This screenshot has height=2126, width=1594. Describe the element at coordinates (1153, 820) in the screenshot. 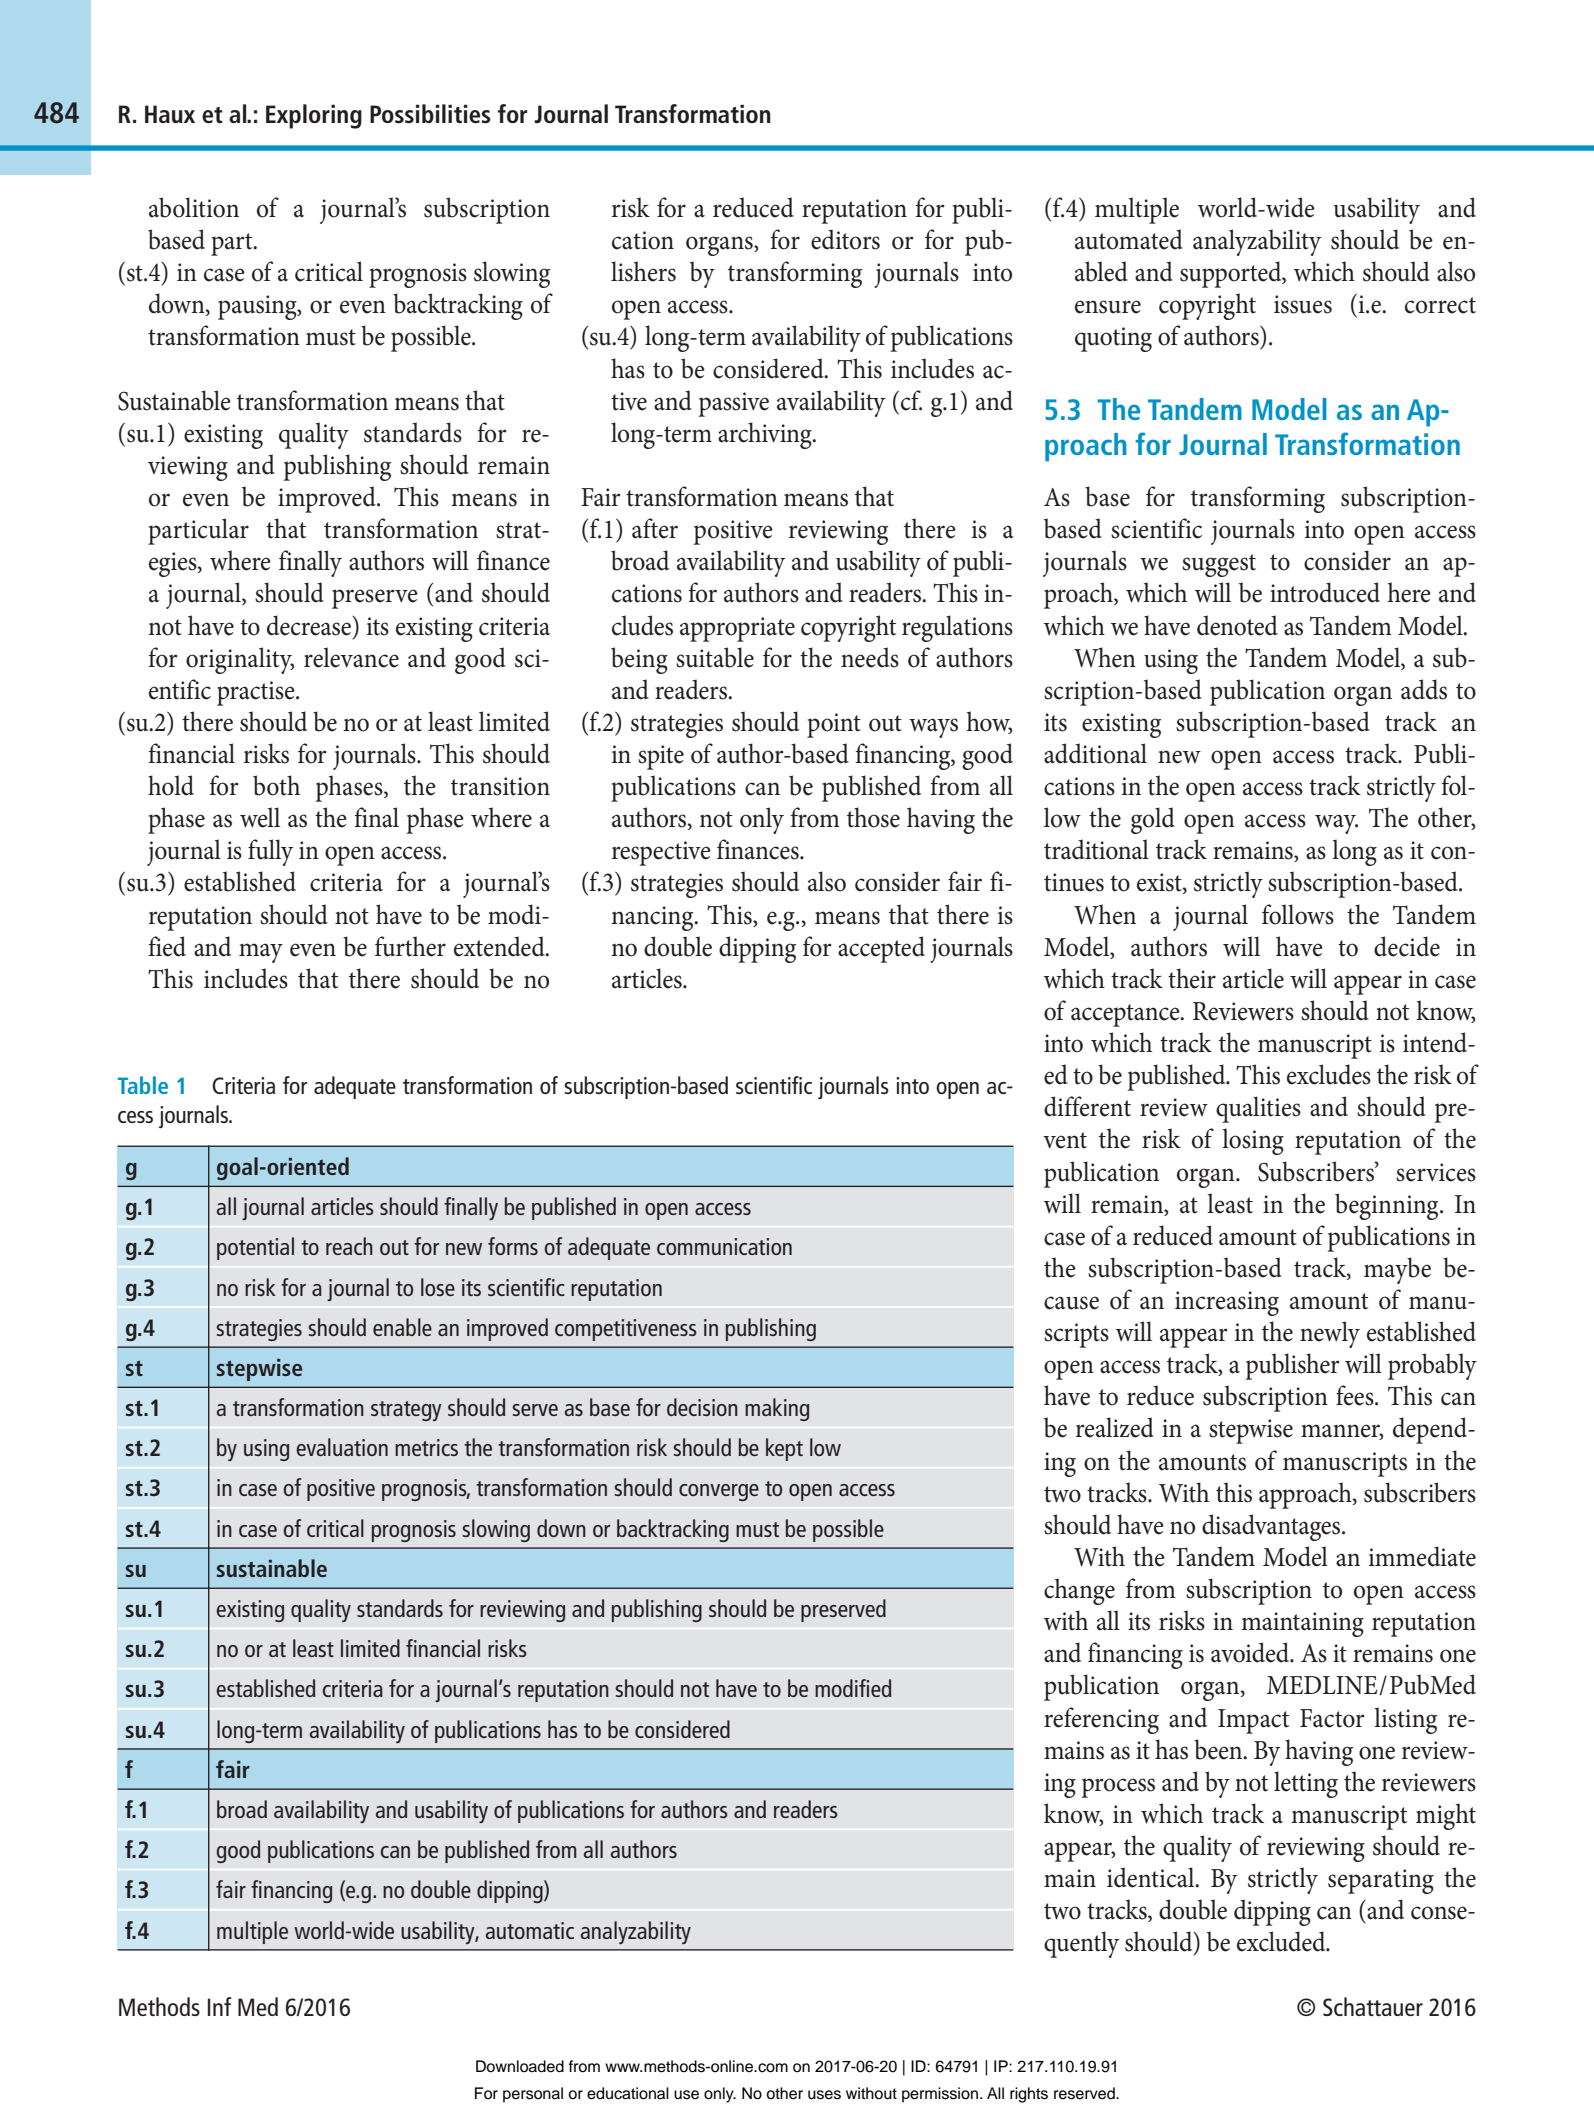

I see `gold` at that location.
